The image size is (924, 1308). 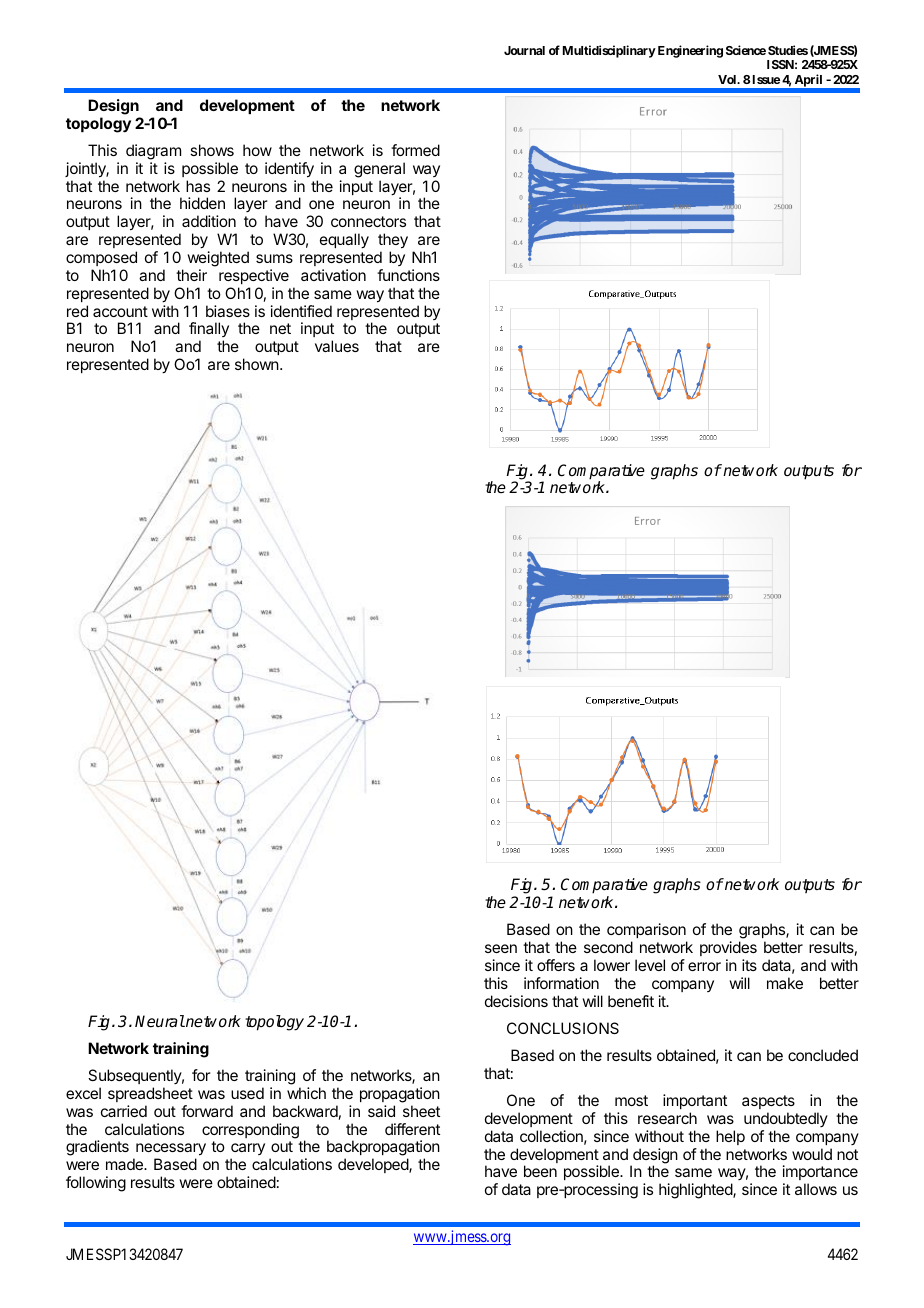 I want to click on values, so click(x=337, y=346).
